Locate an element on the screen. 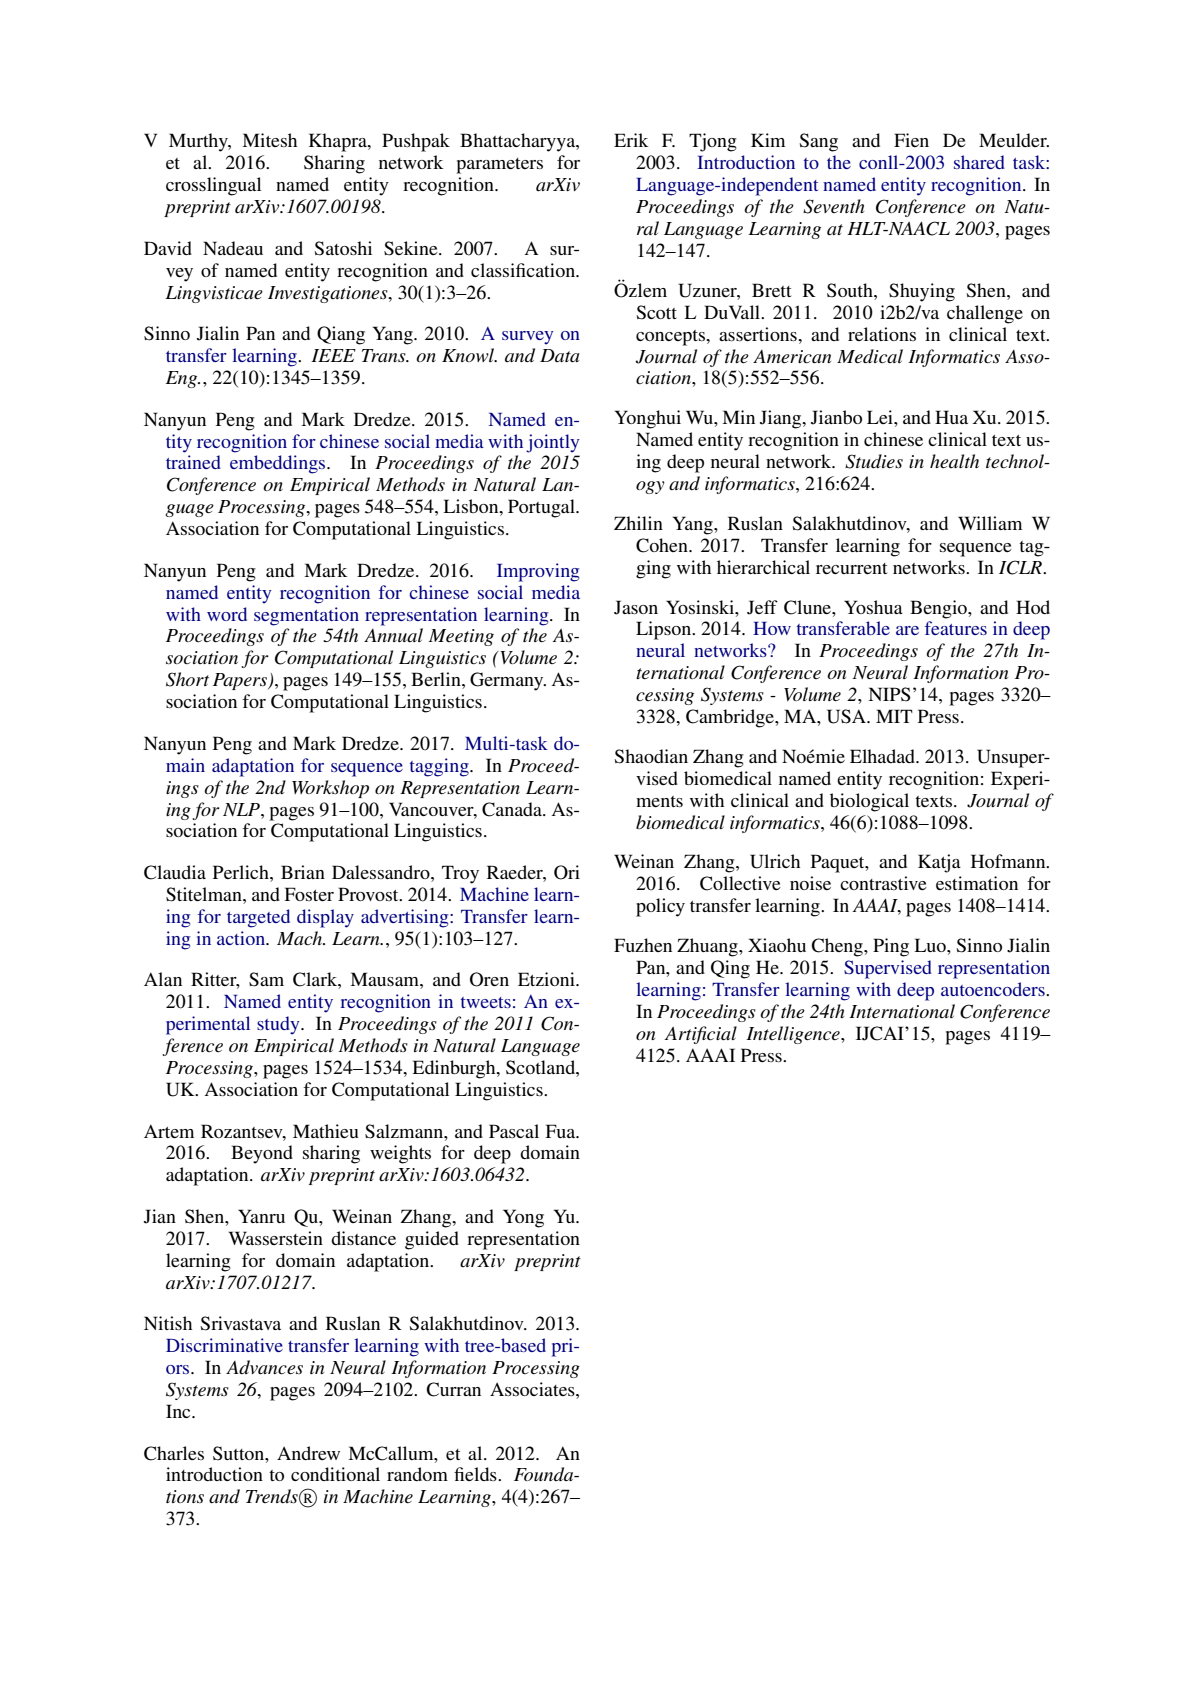 The image size is (1190, 1683). Erik is located at coordinates (631, 140).
